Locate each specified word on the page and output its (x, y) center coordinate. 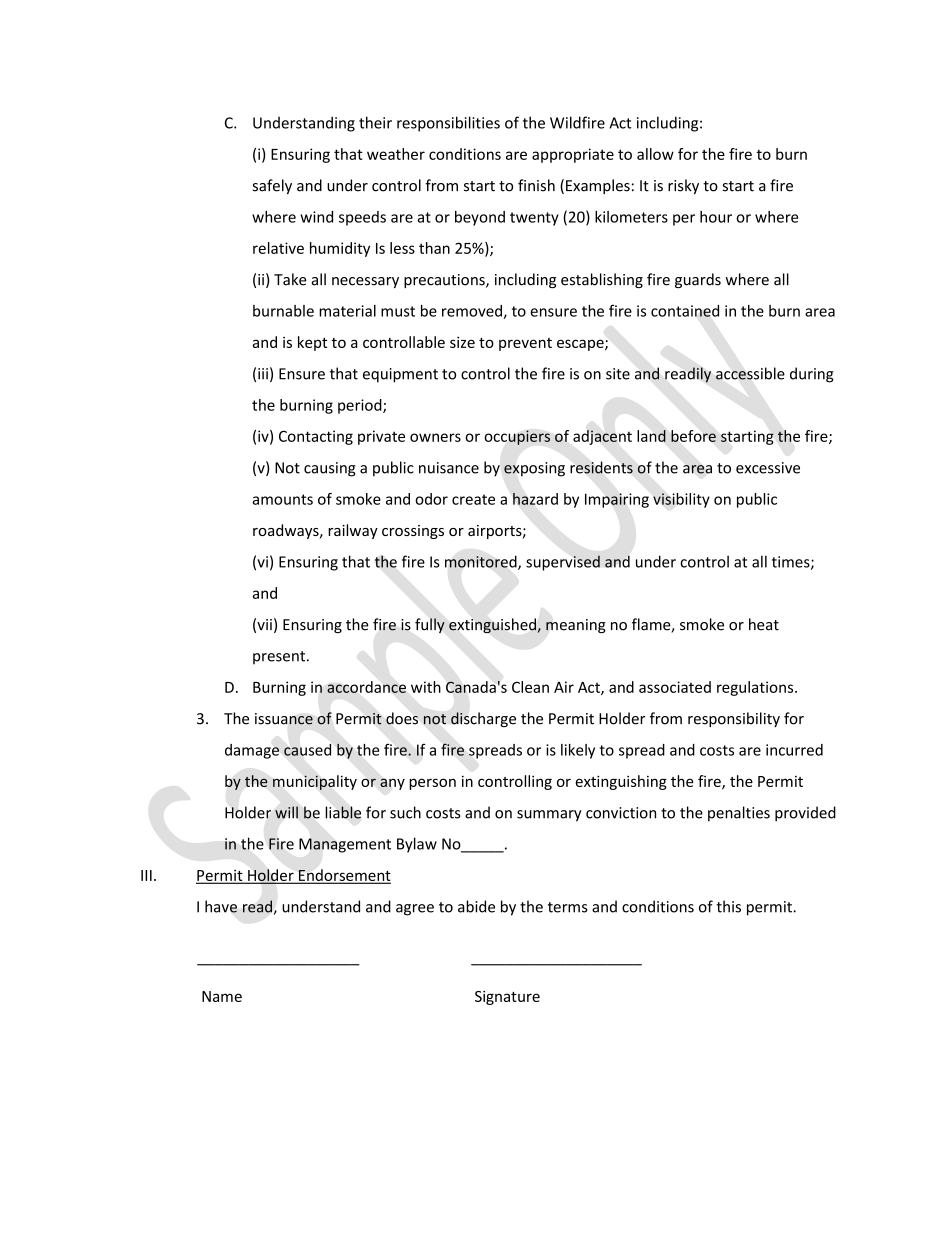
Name (222, 996)
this (728, 906)
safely (272, 186)
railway (353, 531)
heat (764, 624)
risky (683, 186)
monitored (482, 562)
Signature (507, 997)
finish (536, 185)
